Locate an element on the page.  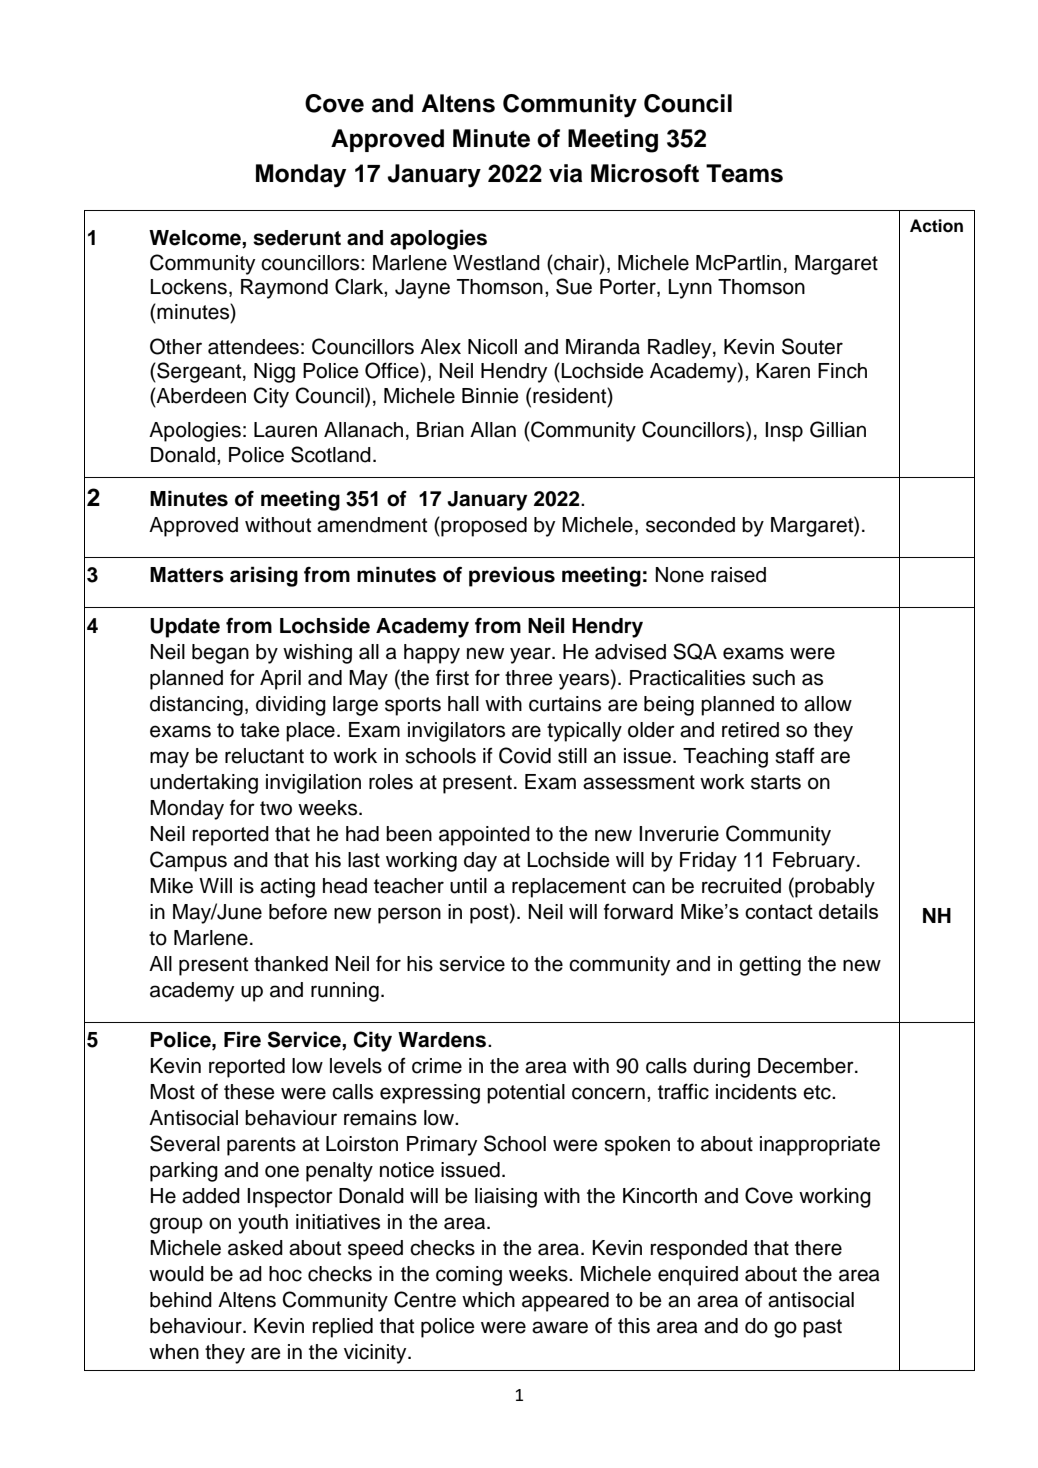
still is located at coordinates (572, 756).
